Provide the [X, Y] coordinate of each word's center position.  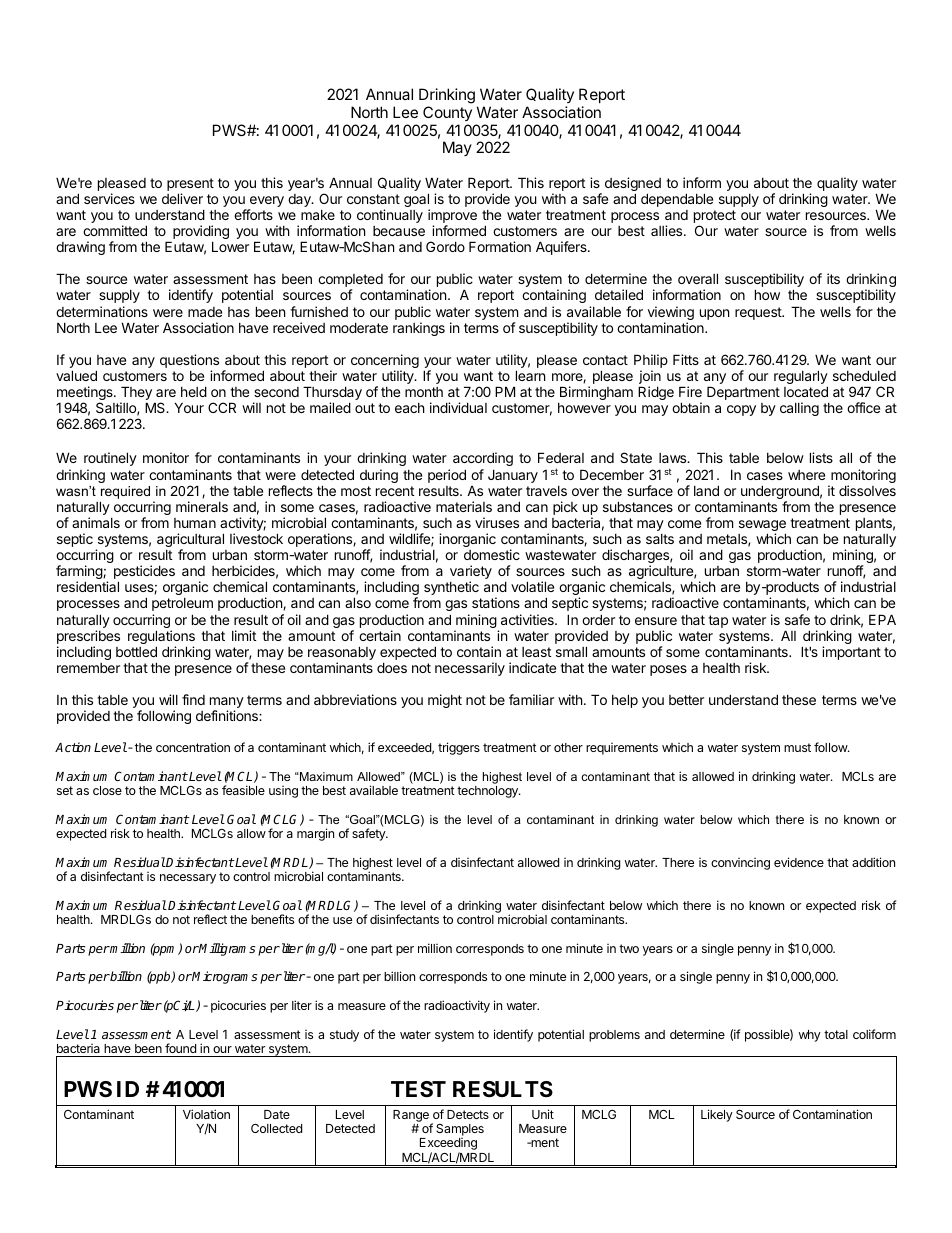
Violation [206, 1114]
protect [715, 218]
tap [718, 621]
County [447, 113]
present [190, 186]
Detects [468, 1114]
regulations [161, 638]
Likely [717, 1115]
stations [496, 602]
